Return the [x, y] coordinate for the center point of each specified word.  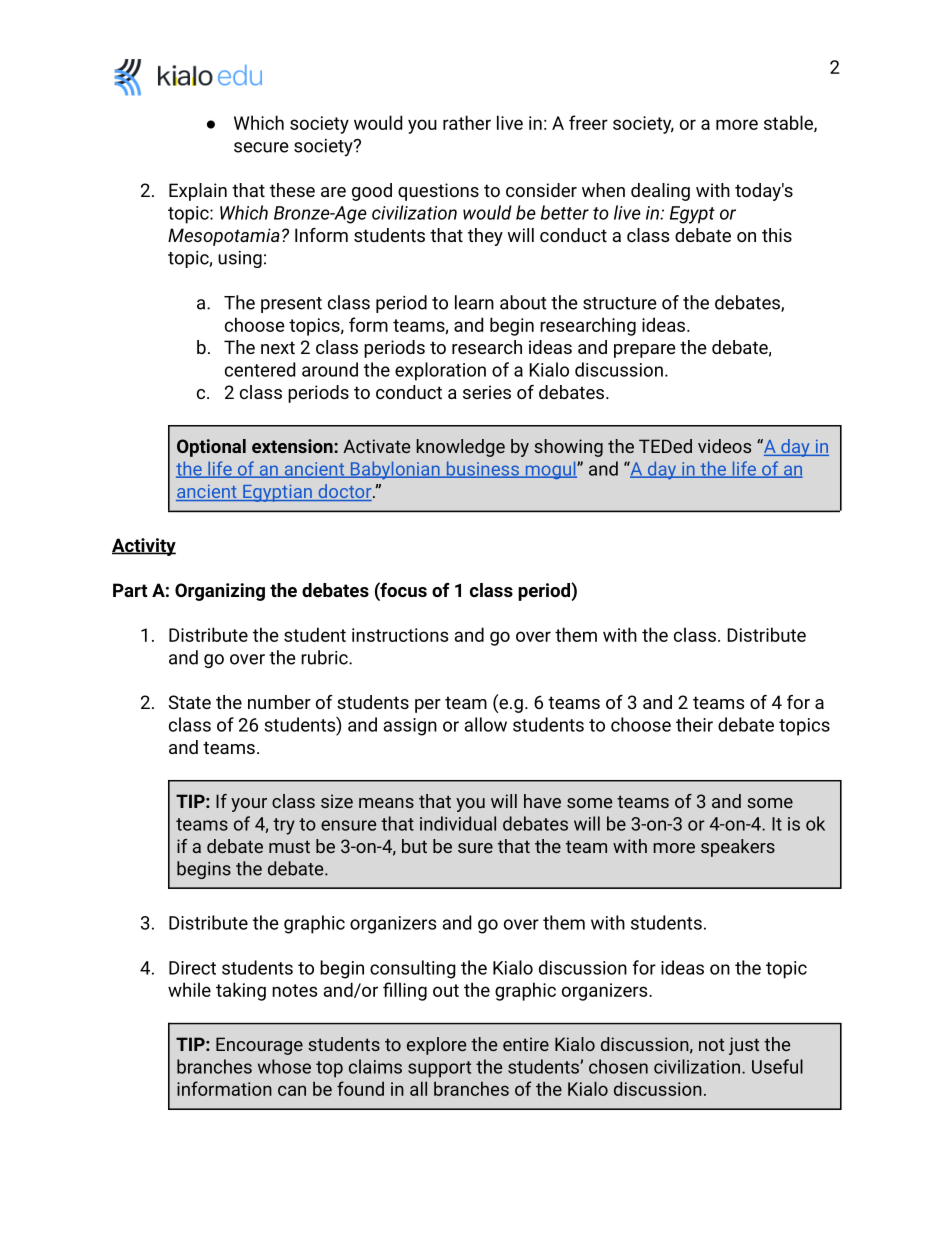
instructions [400, 635]
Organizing [220, 592]
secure [261, 147]
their [694, 724]
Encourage [259, 1046]
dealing [660, 192]
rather [467, 122]
